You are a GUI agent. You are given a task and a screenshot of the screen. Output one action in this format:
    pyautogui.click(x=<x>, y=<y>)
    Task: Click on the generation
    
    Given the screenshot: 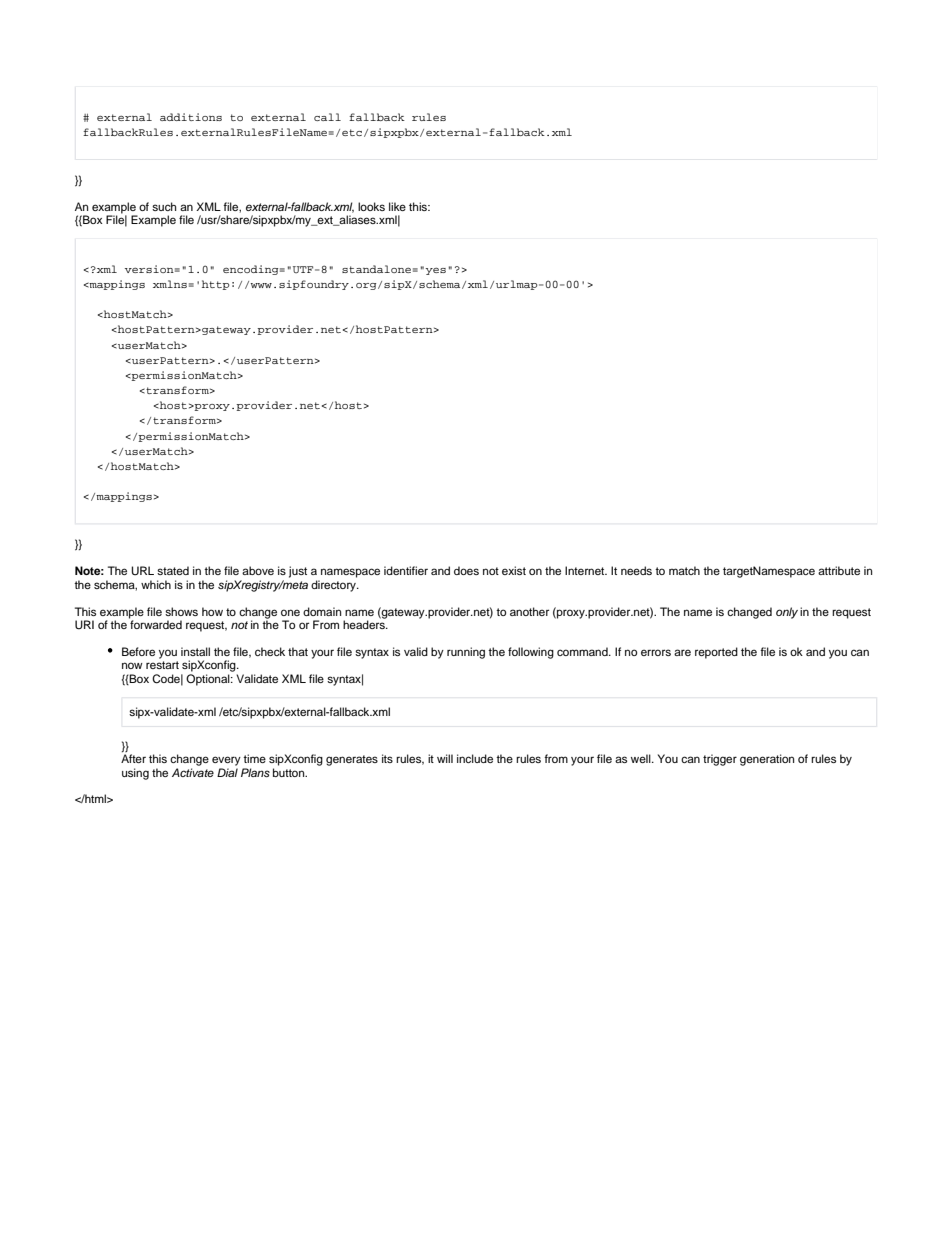 What is the action you would take?
    pyautogui.click(x=767, y=760)
